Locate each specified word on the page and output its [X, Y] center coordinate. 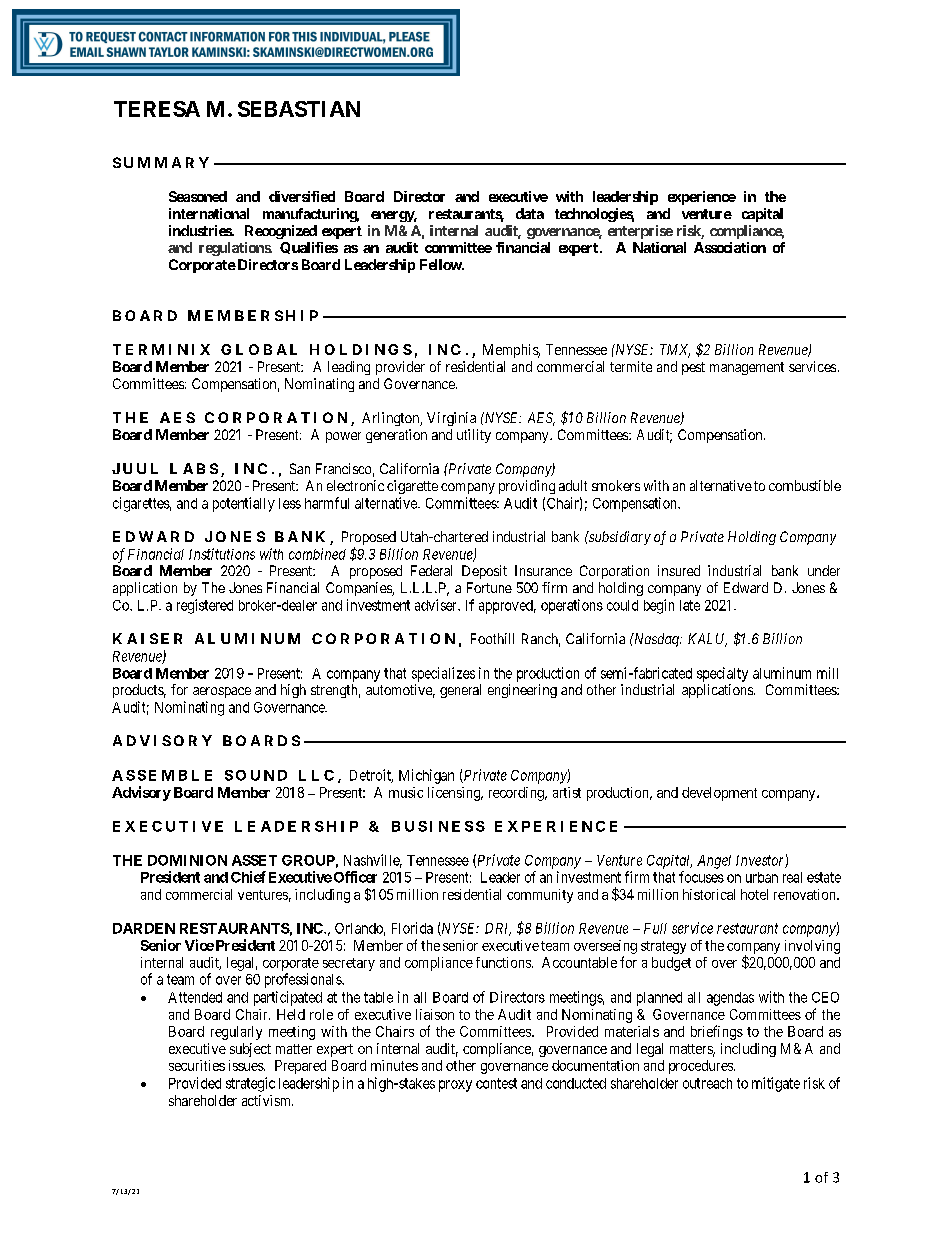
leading [349, 368]
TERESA [157, 109]
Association [730, 247]
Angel [714, 862]
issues [247, 1065]
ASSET [254, 860]
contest [496, 1083]
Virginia [451, 419]
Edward [746, 587]
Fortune [489, 587]
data [530, 213]
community [540, 896]
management [747, 368]
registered [205, 606]
